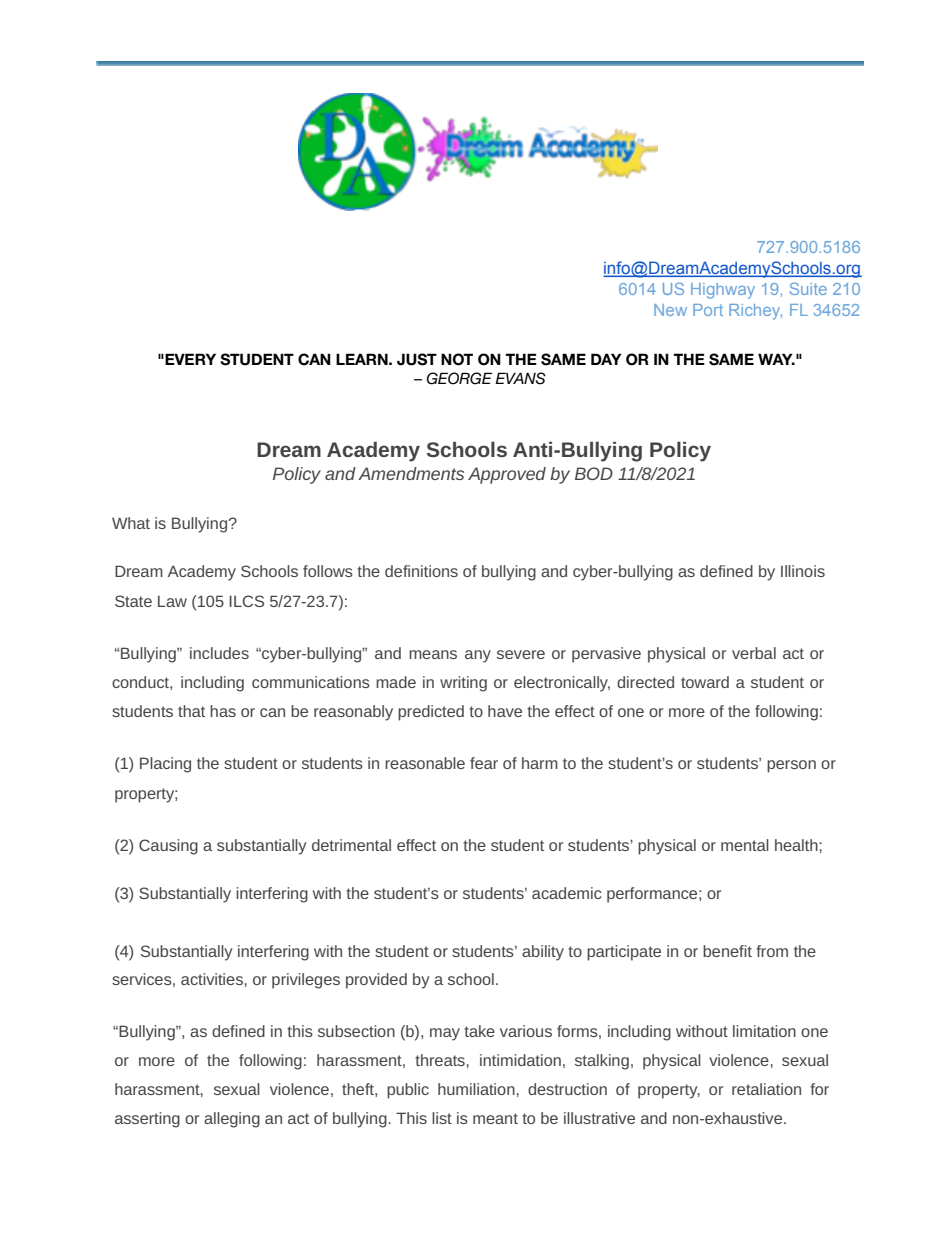 Image resolution: width=952 pixels, height=1233 pixels. What do you see at coordinates (463, 684) in the page?
I see `writing` at bounding box center [463, 684].
